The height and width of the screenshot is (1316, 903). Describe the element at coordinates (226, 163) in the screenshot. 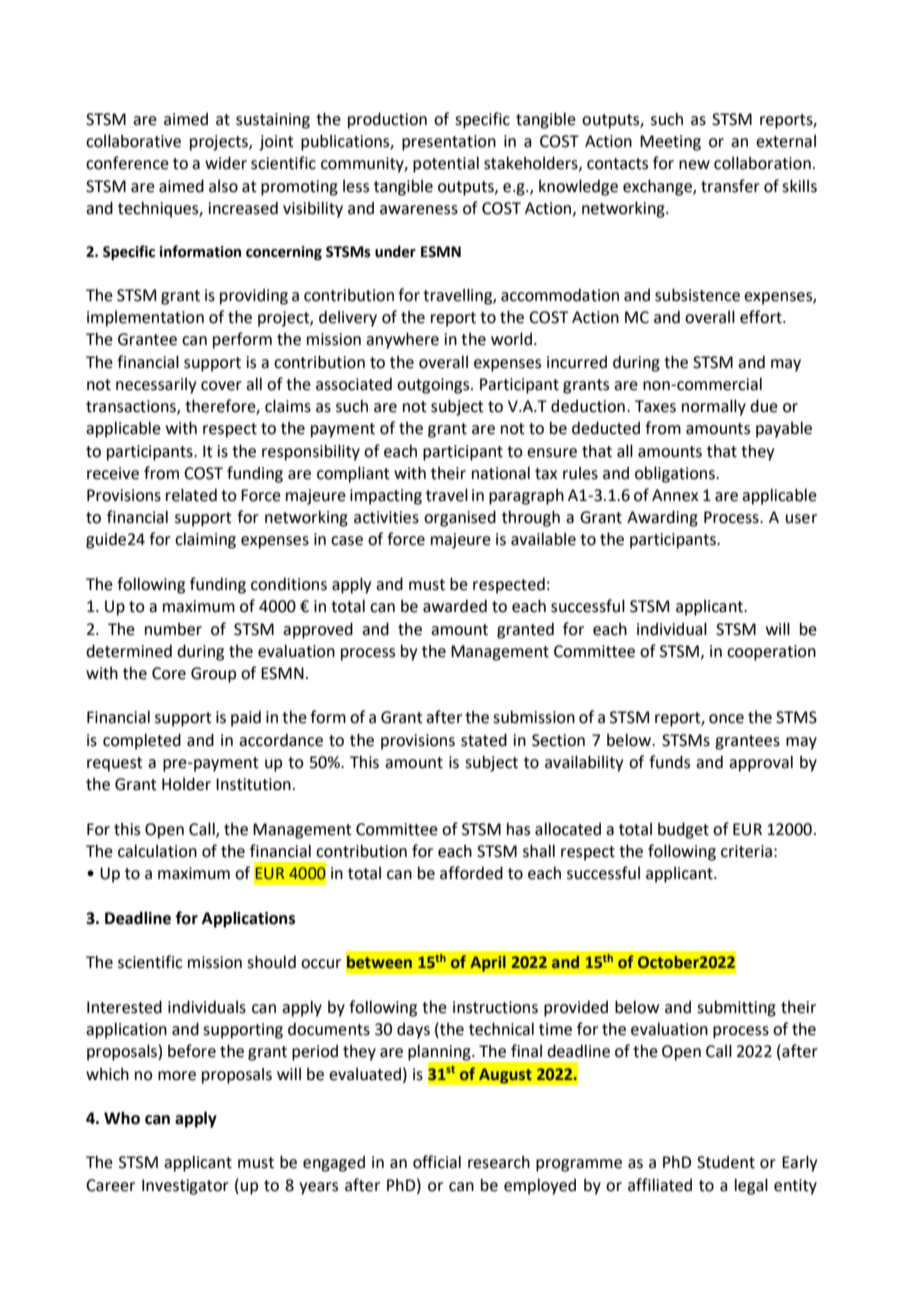

I see `wider` at that location.
